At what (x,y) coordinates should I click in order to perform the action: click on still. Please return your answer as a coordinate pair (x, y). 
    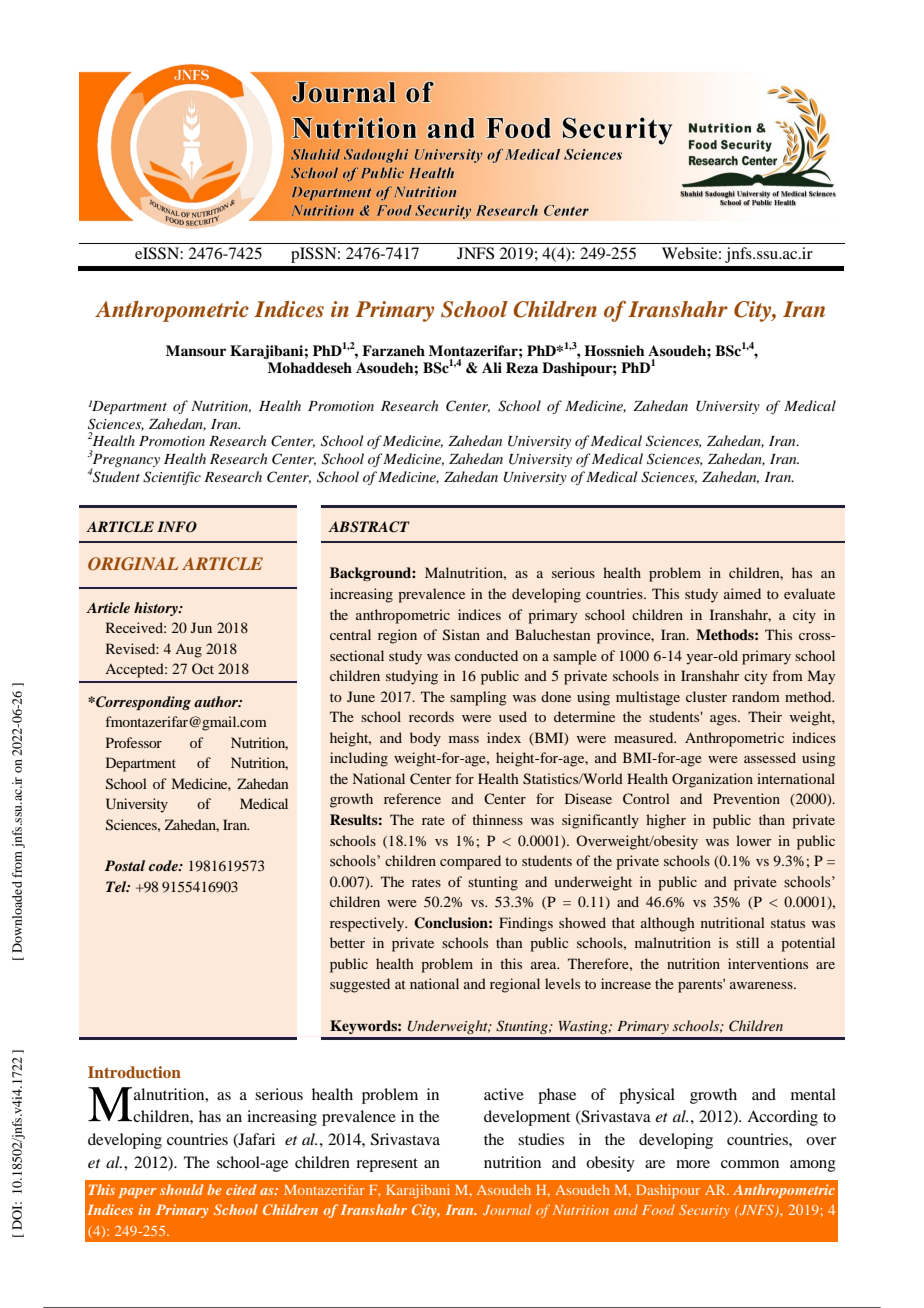
    Looking at the image, I should click on (747, 942).
